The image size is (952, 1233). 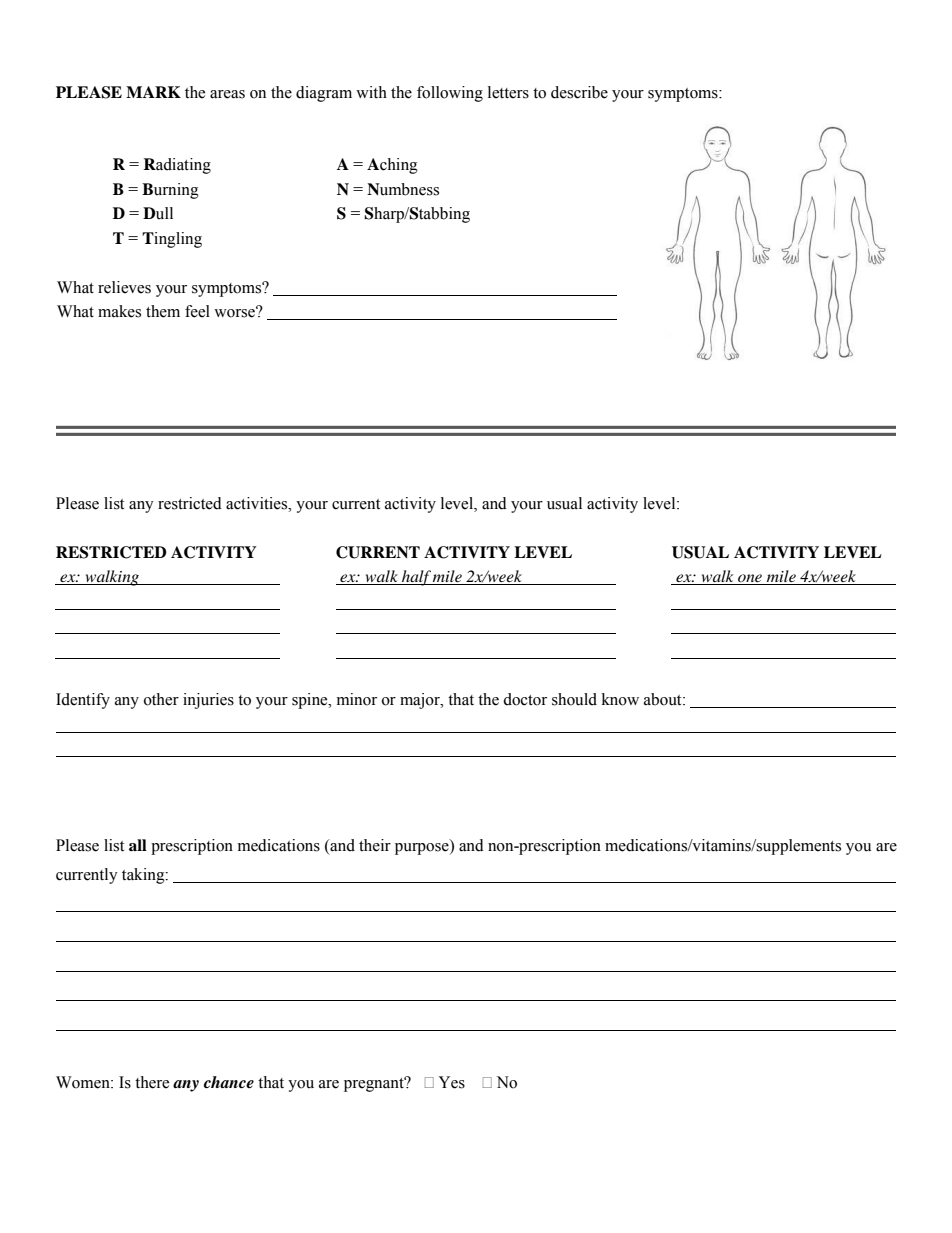 What do you see at coordinates (153, 92) in the screenshot?
I see `MARK` at bounding box center [153, 92].
